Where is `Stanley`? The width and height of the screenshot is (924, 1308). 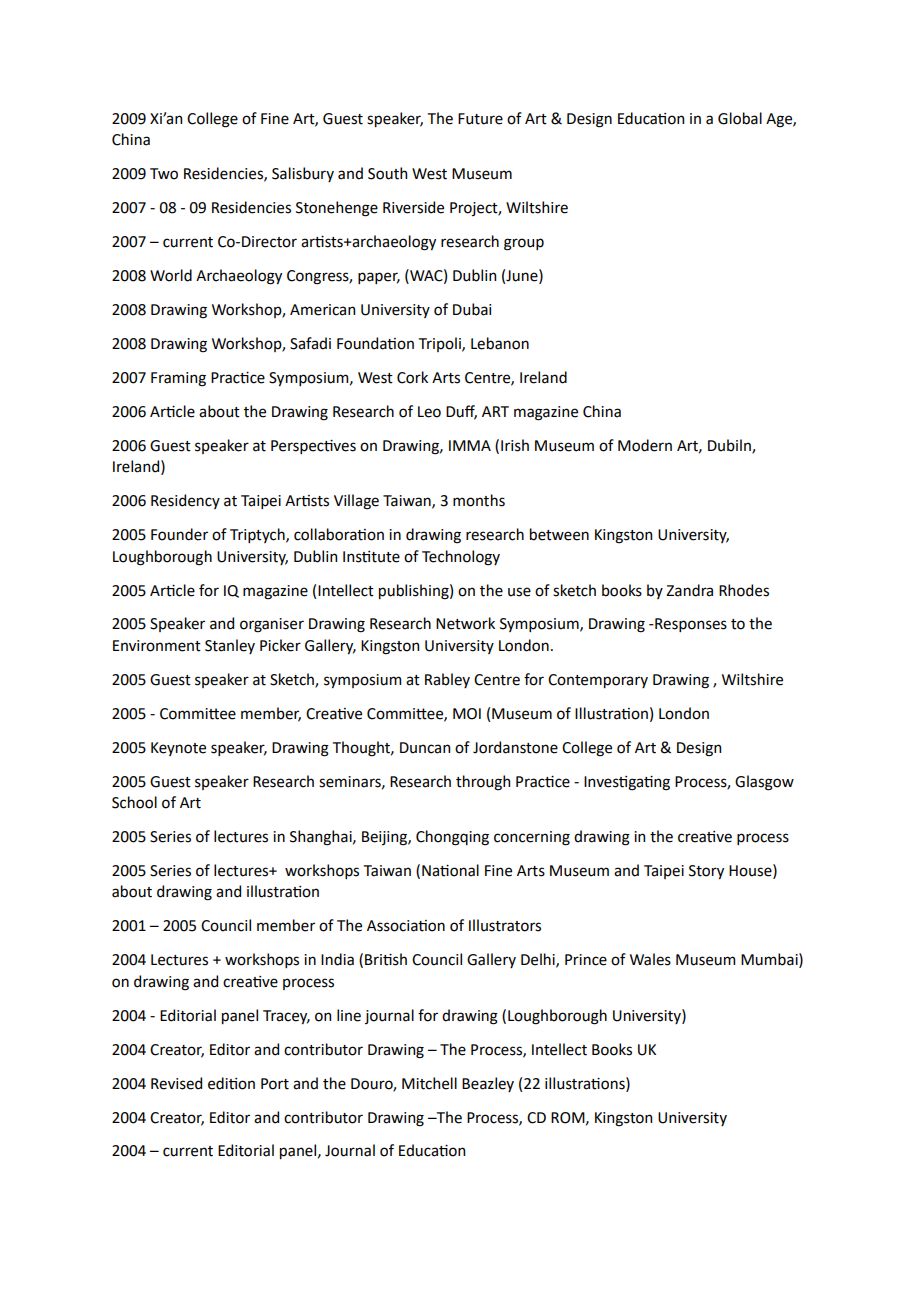 Stanley is located at coordinates (230, 646).
